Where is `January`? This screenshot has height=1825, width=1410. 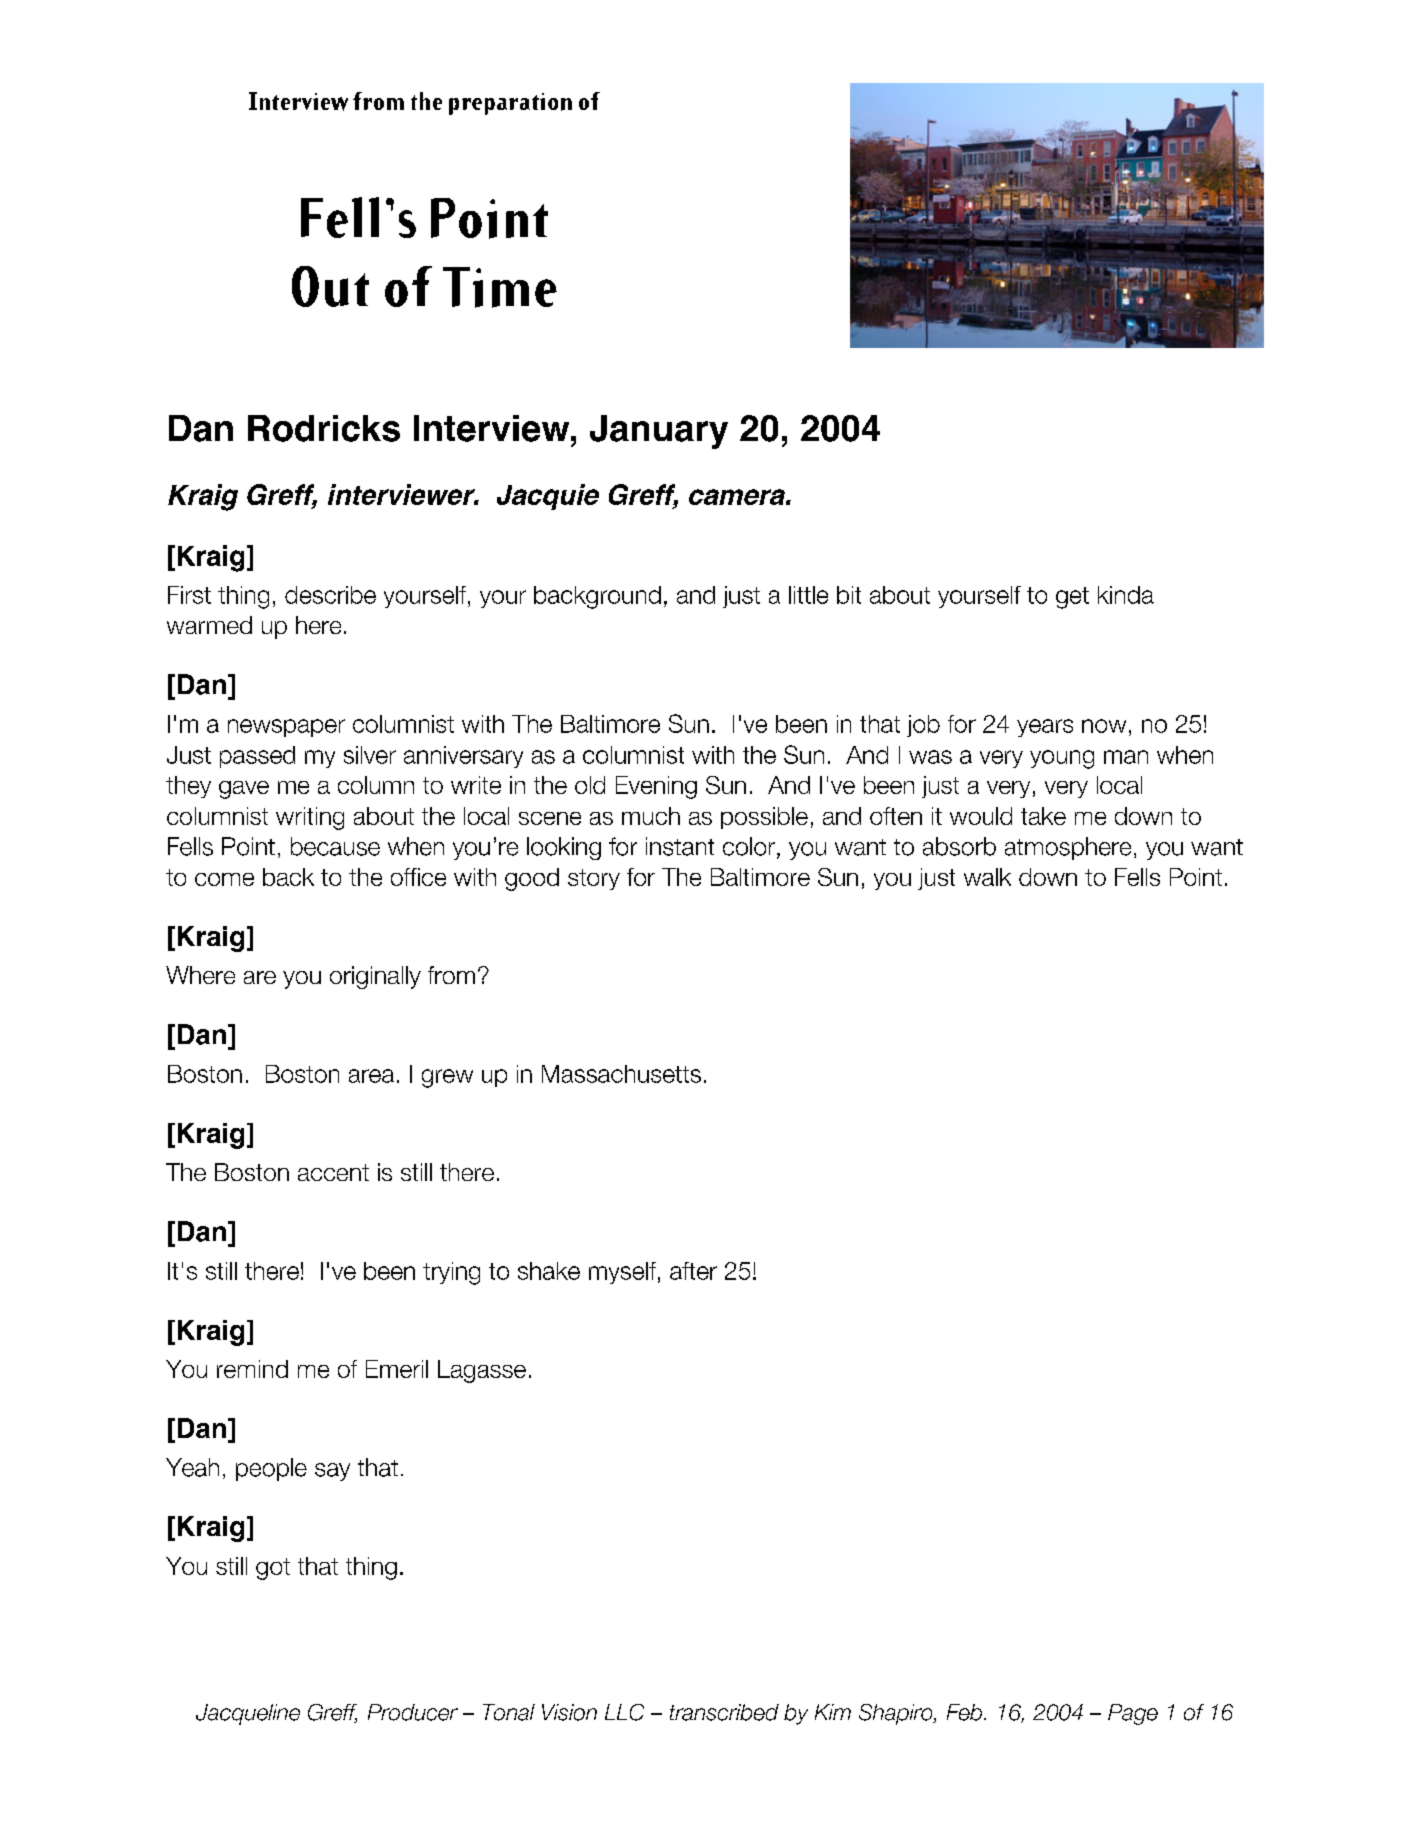 January is located at coordinates (659, 432).
